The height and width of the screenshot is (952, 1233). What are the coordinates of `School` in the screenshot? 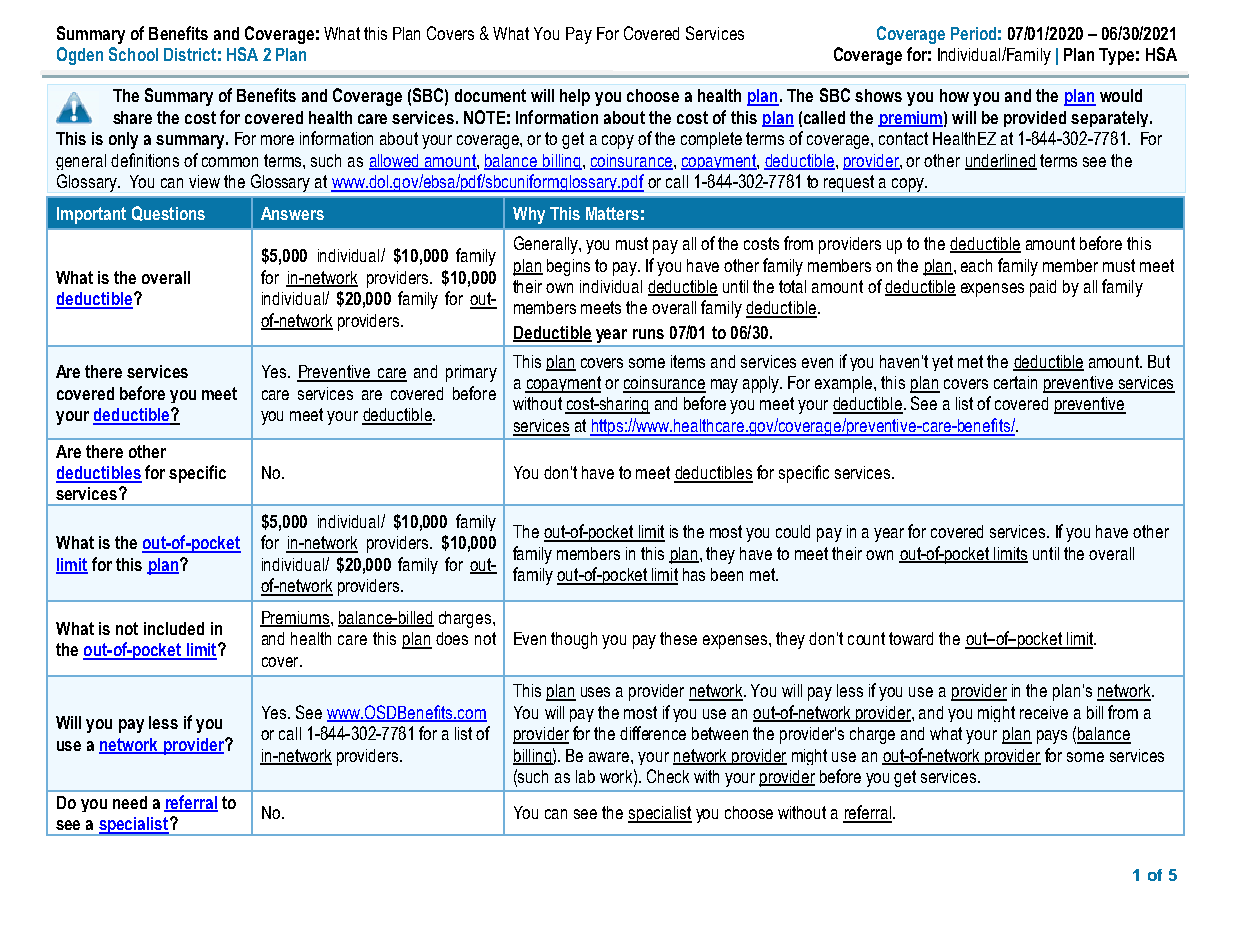 It's located at (133, 54).
